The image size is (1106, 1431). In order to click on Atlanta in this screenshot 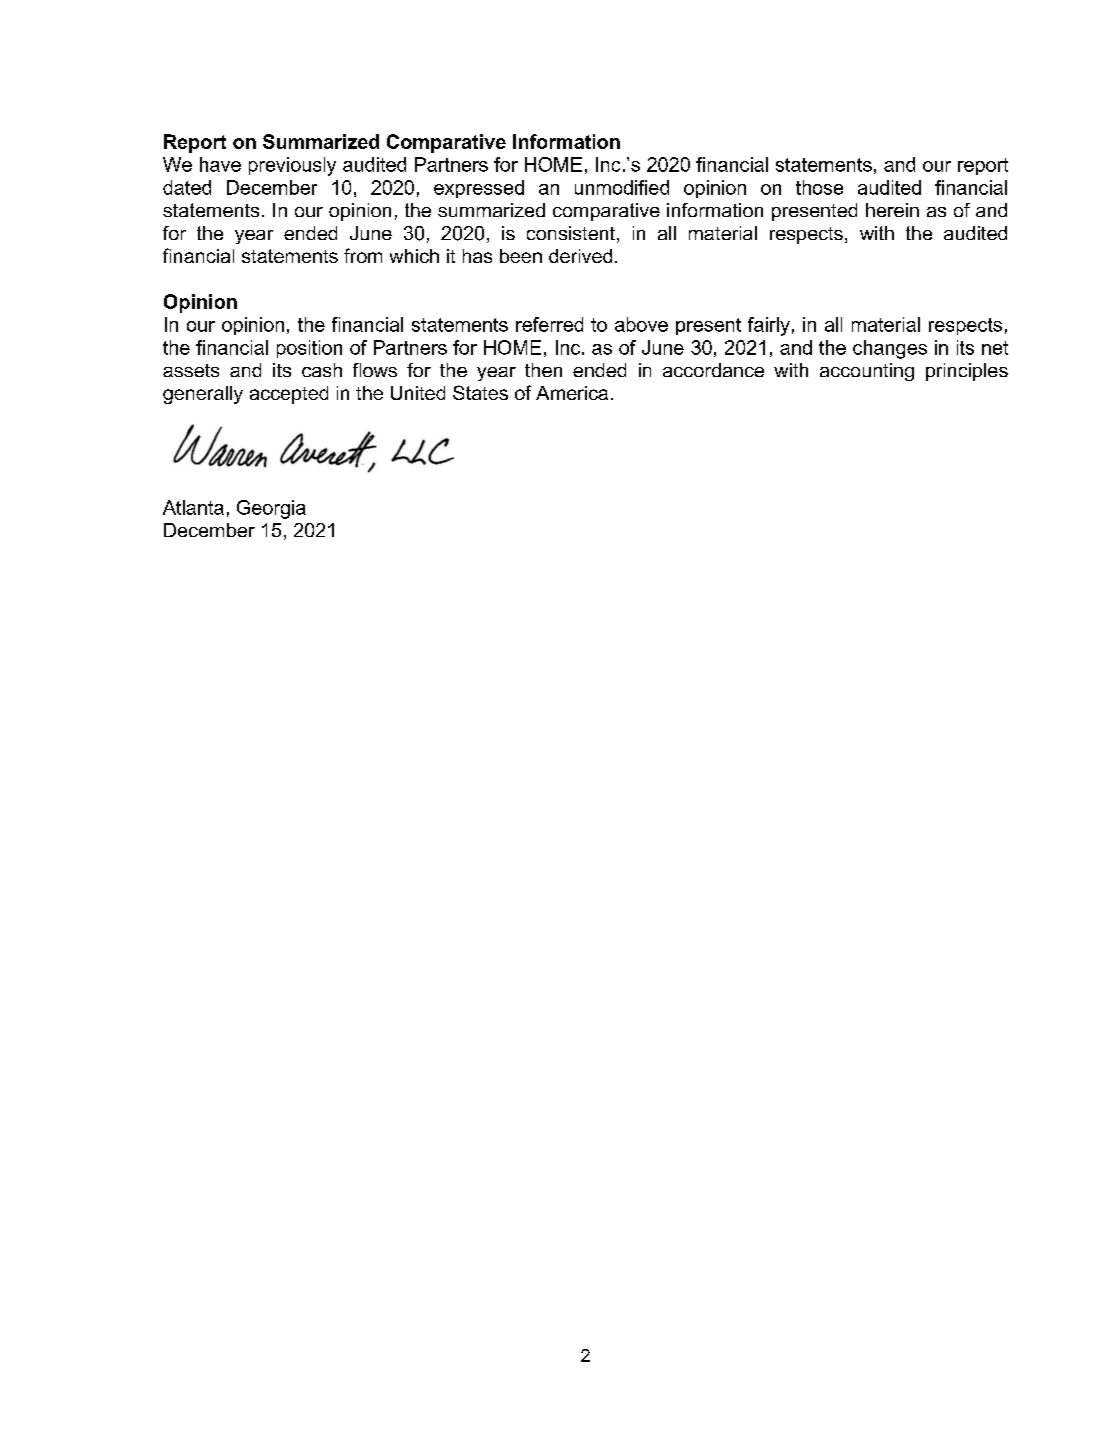, I will do `click(193, 507)`.
